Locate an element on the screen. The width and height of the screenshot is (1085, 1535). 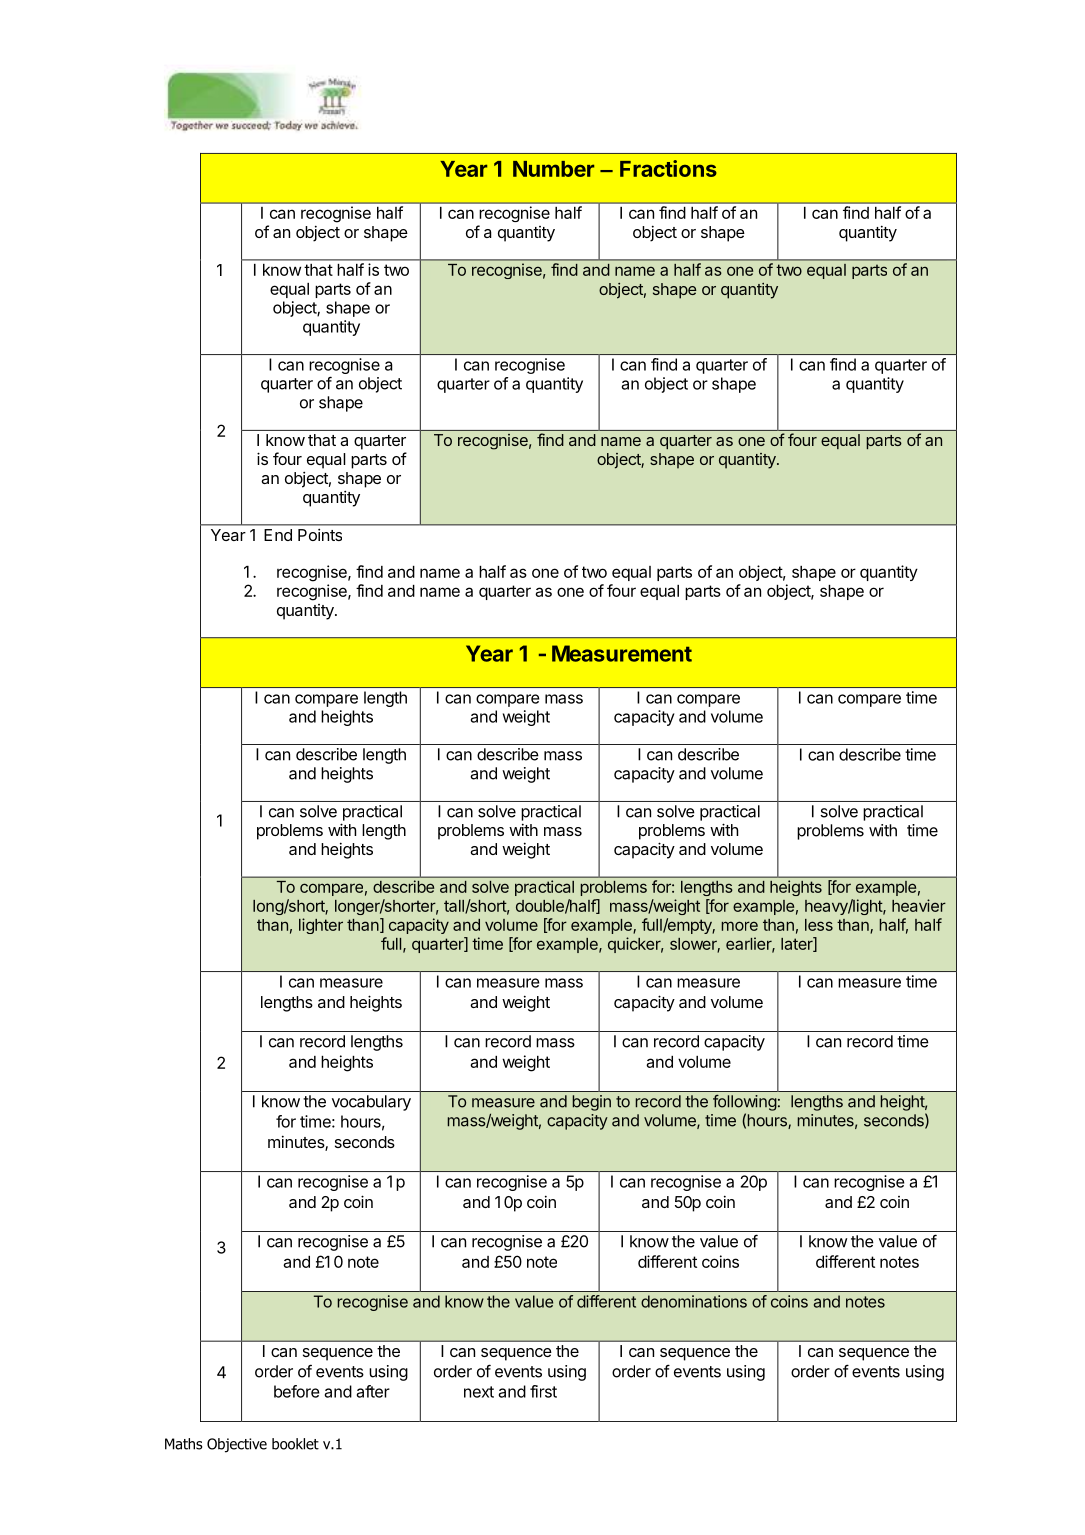
first is located at coordinates (543, 1391).
